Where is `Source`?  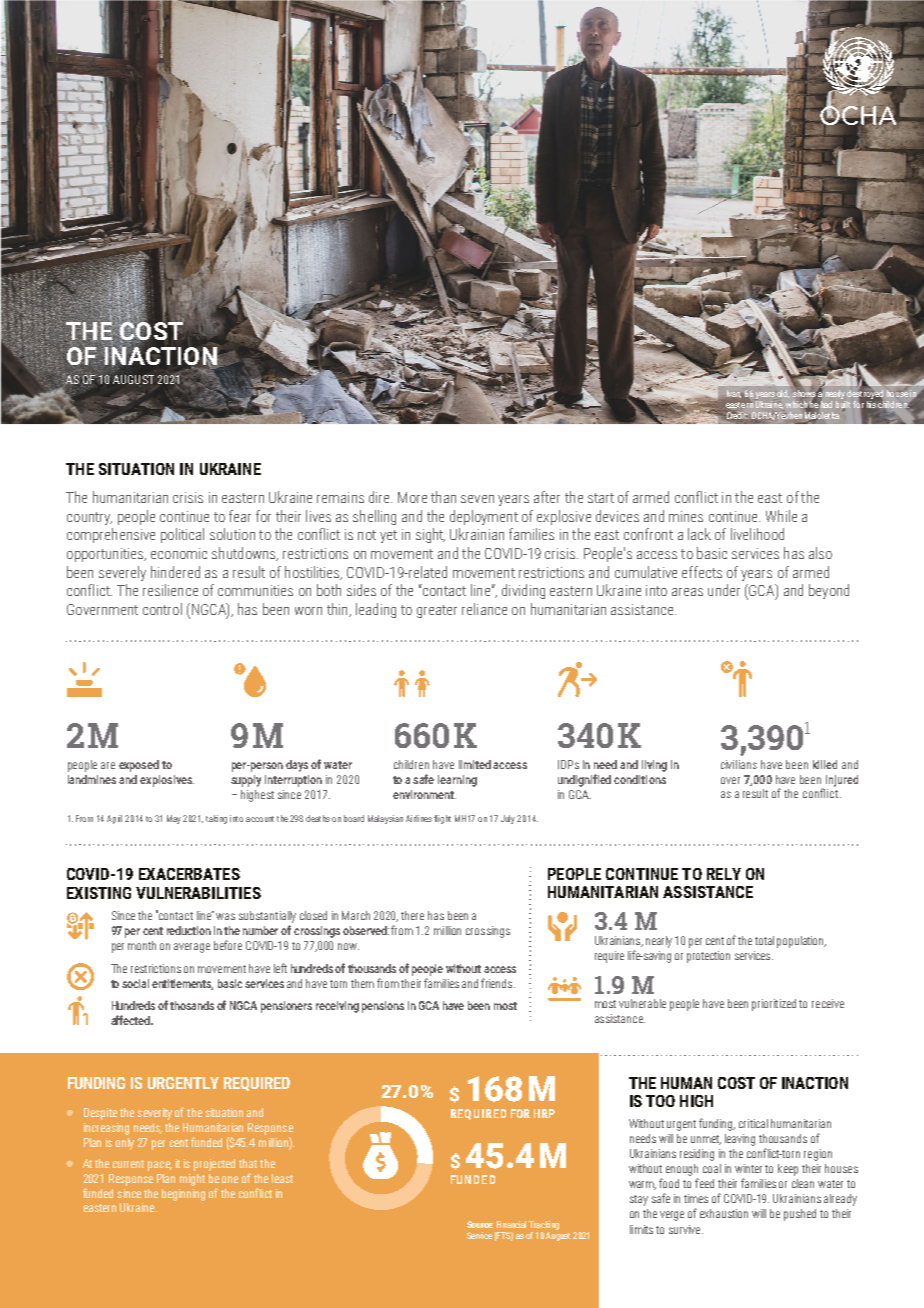 Source is located at coordinates (480, 1224).
